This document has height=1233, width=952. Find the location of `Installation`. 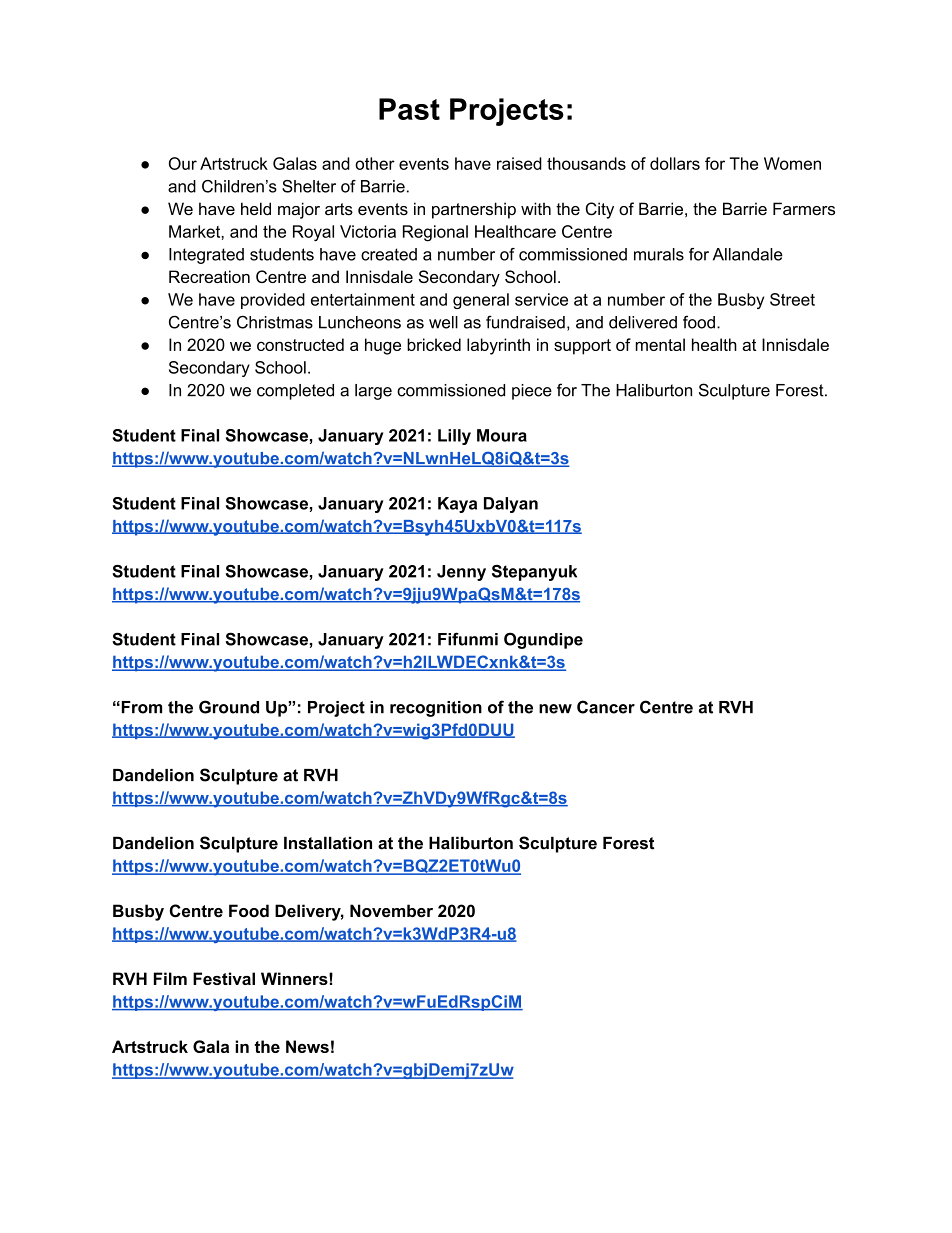

Installation is located at coordinates (328, 843).
